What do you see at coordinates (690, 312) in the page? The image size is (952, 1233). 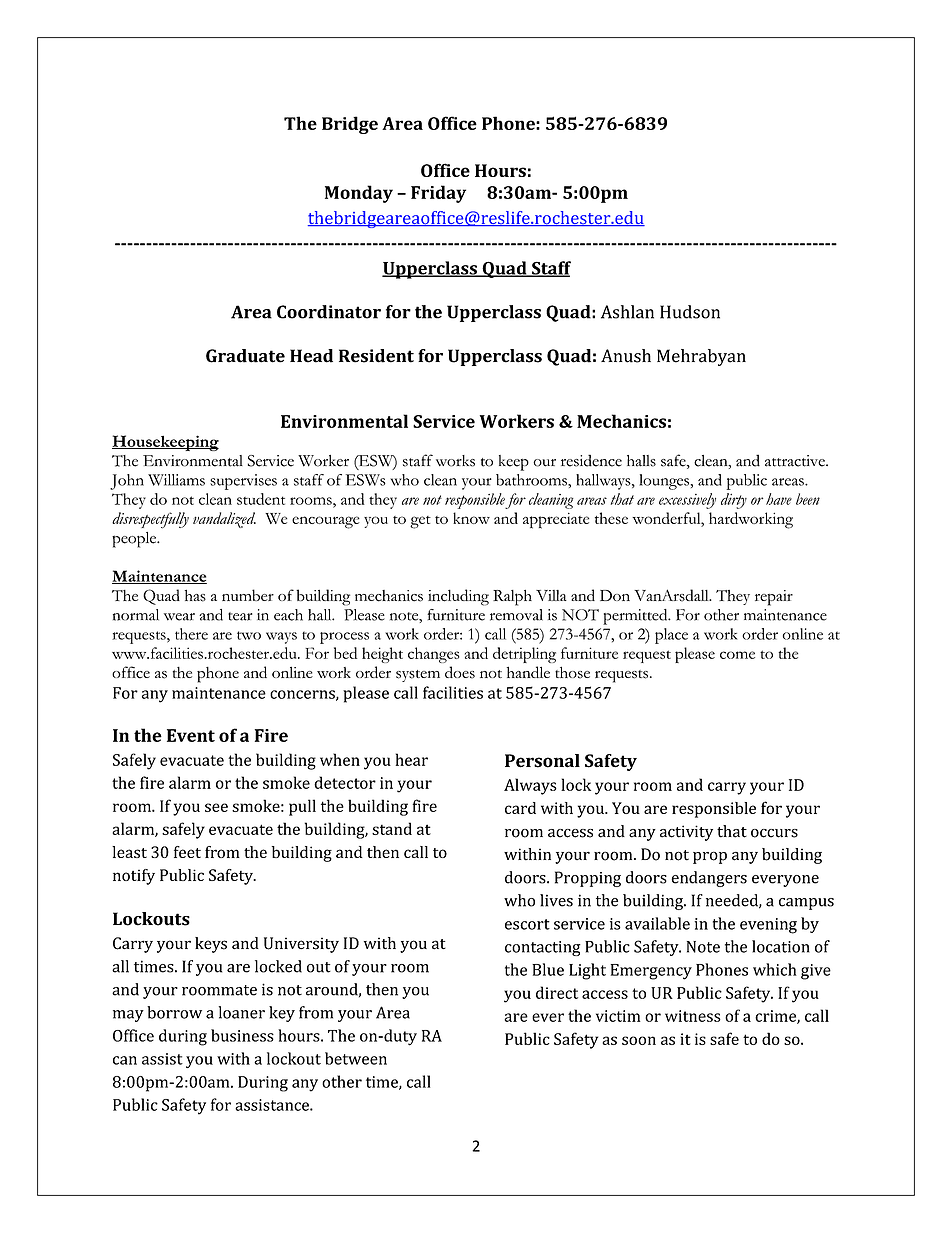 I see `Hudson` at bounding box center [690, 312].
